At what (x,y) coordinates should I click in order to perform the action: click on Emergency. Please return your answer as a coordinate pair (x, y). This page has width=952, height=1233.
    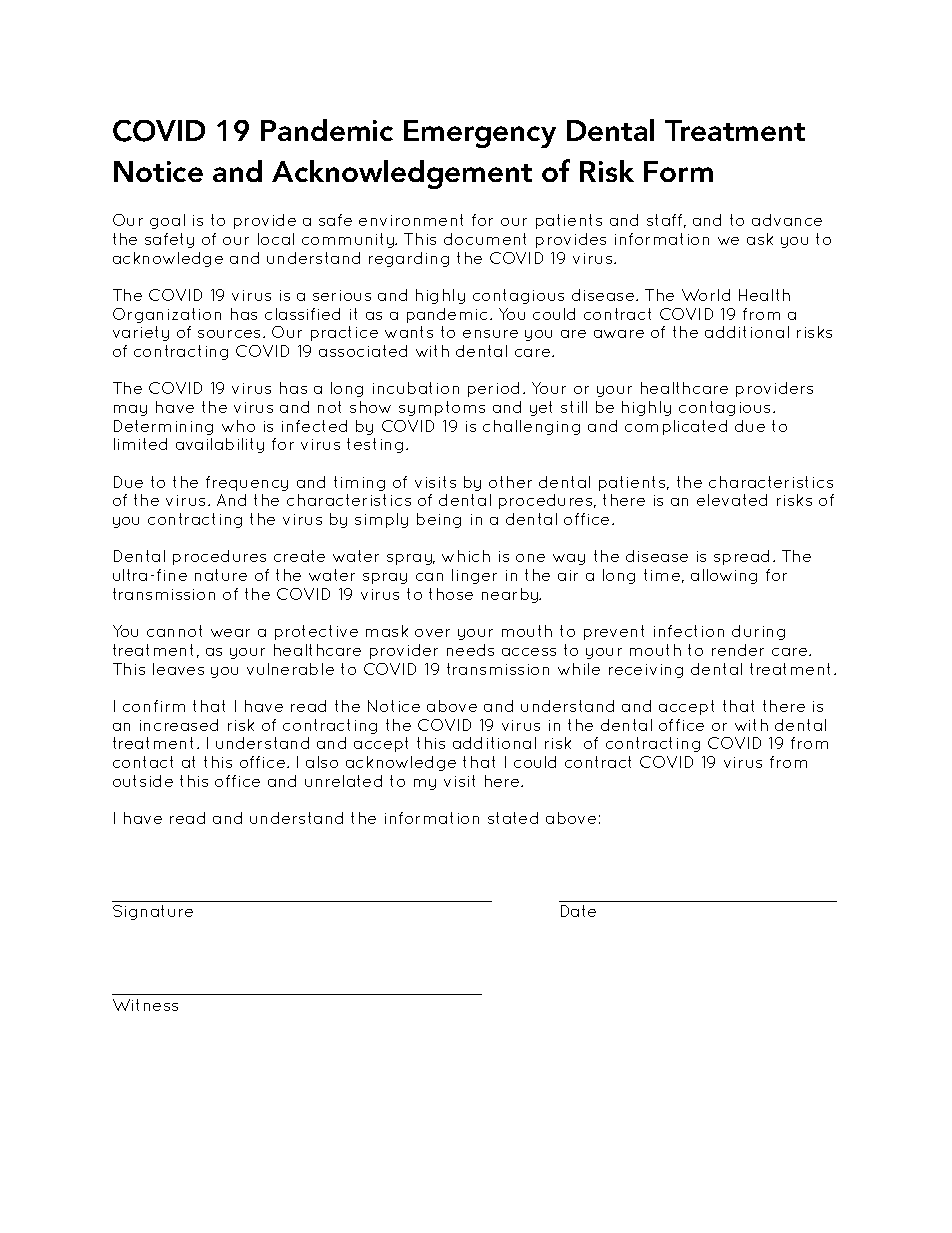
    Looking at the image, I should click on (480, 134).
